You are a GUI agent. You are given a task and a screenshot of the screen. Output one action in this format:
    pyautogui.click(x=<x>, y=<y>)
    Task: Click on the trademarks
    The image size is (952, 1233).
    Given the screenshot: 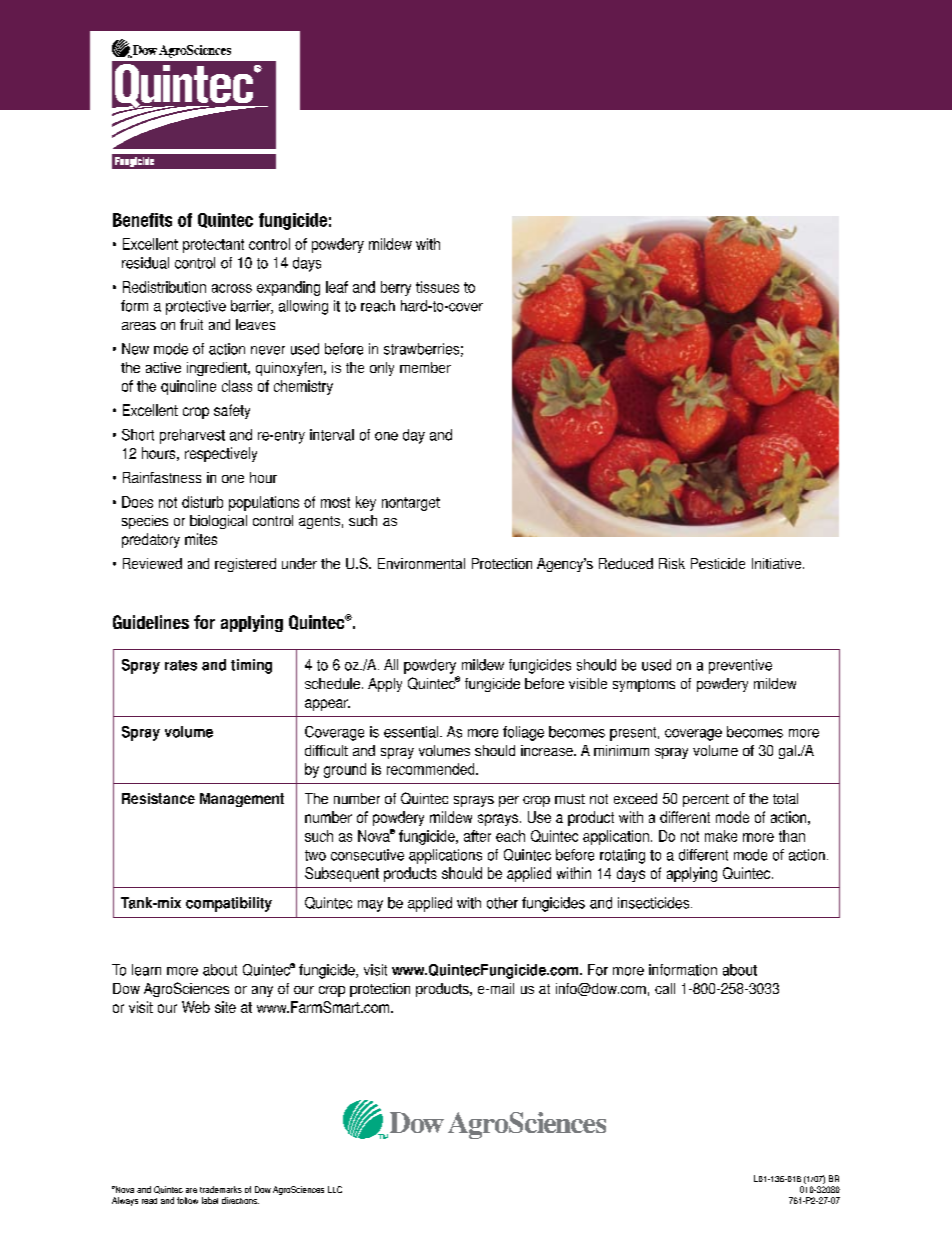 What is the action you would take?
    pyautogui.click(x=221, y=1189)
